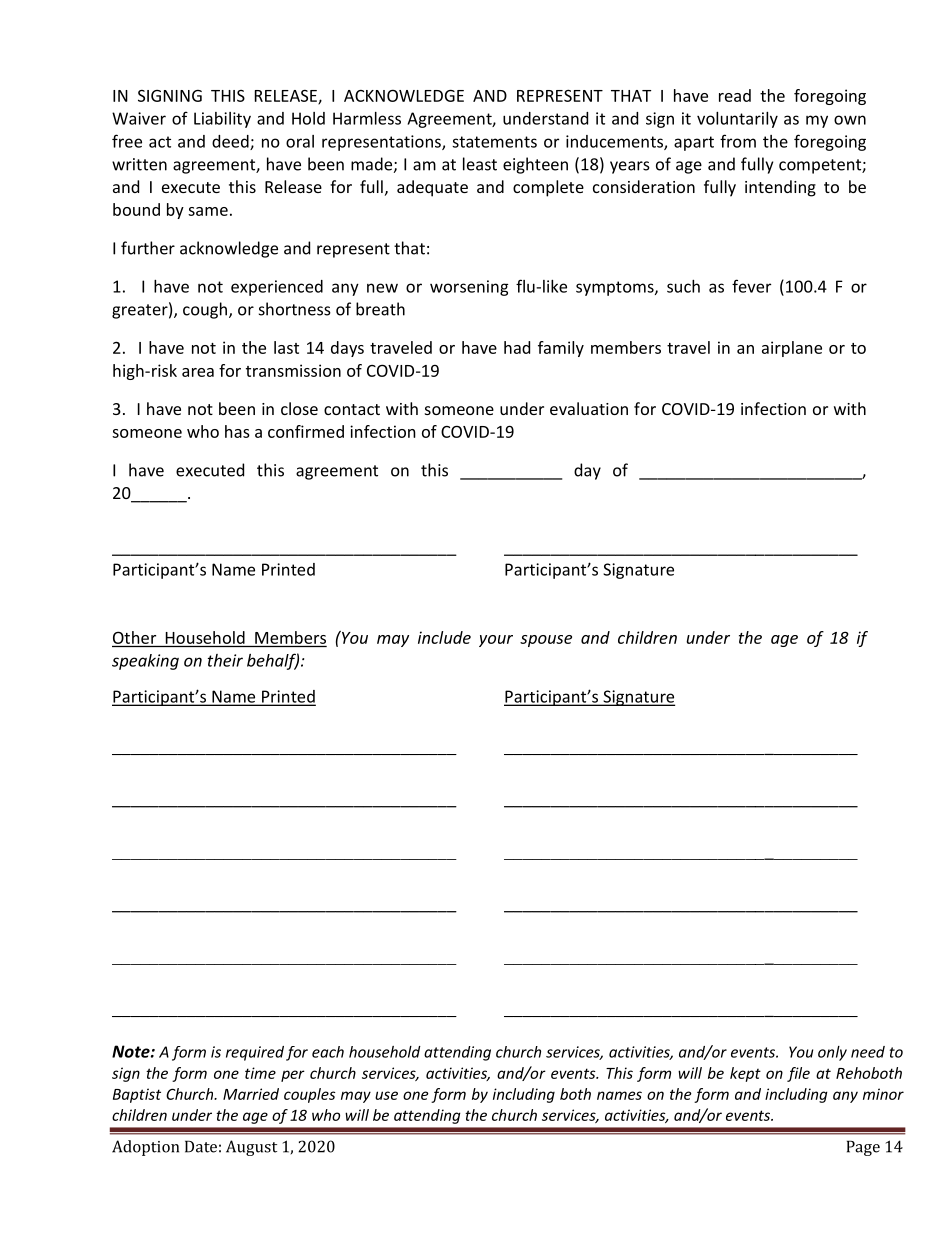 The image size is (952, 1233). What do you see at coordinates (798, 1074) in the document?
I see `file` at bounding box center [798, 1074].
